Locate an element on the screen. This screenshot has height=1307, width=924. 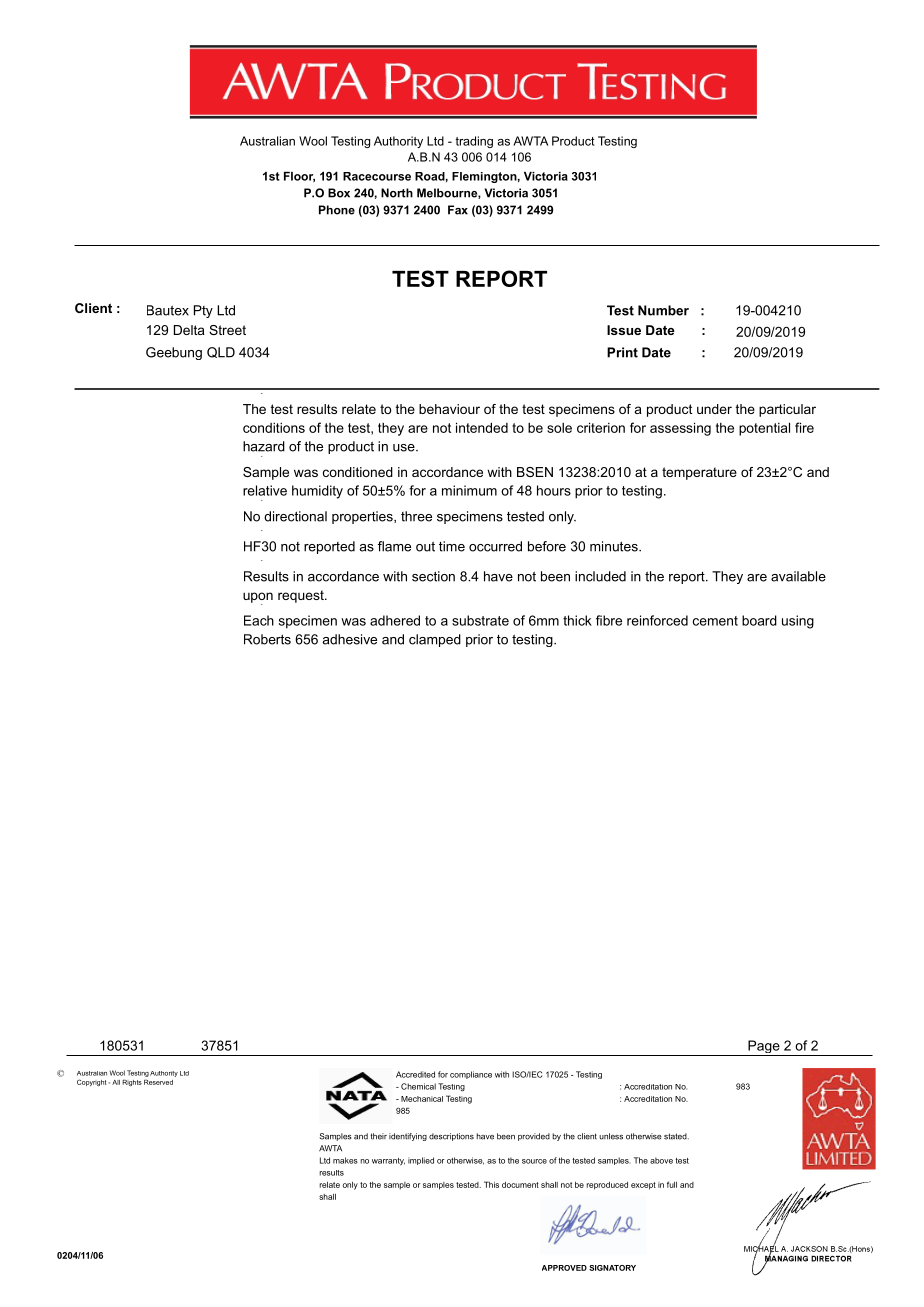
Roberts is located at coordinates (267, 639).
